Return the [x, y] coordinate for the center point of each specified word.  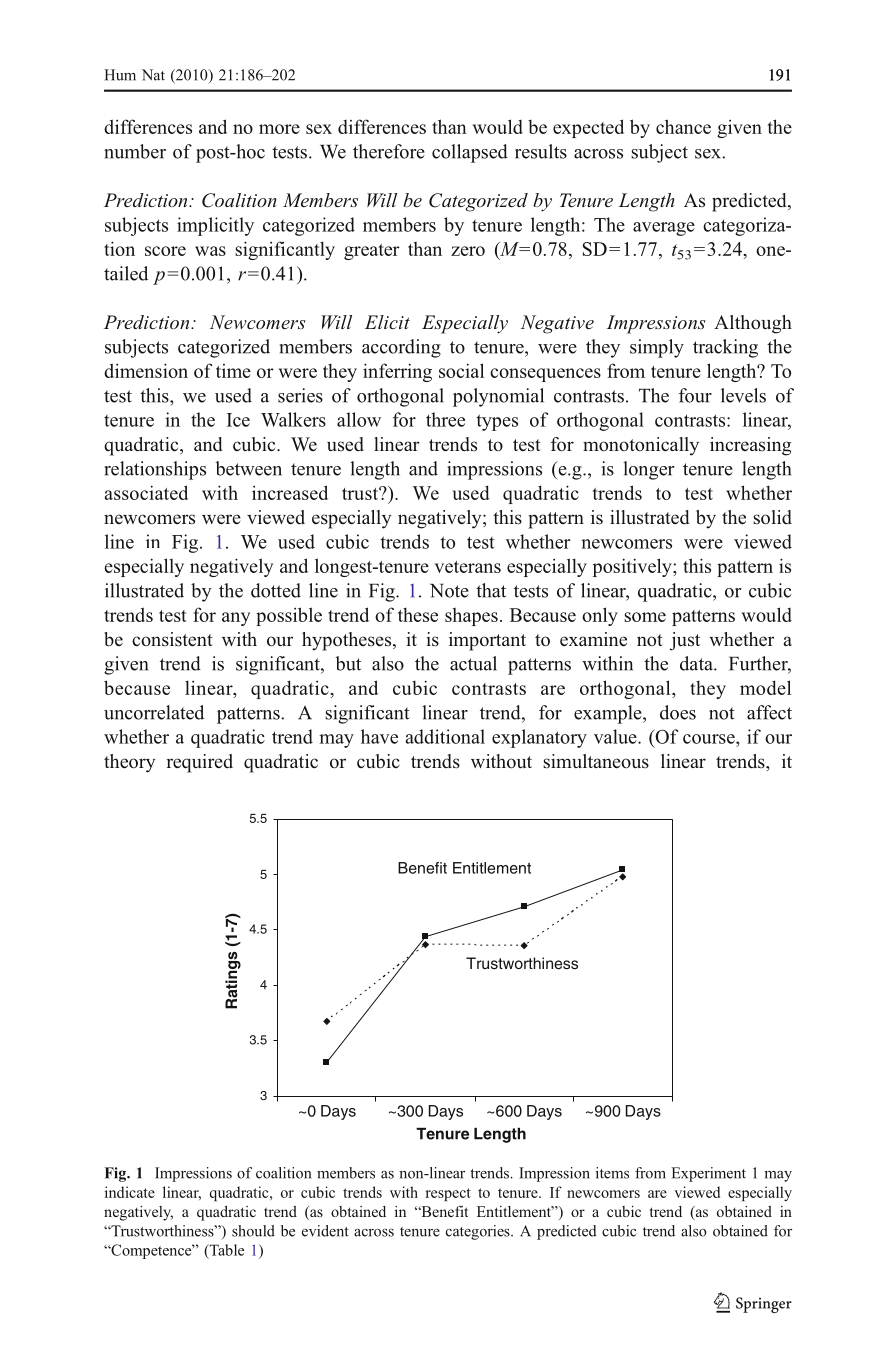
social [461, 370]
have [379, 736]
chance [683, 126]
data [697, 663]
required [199, 763]
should [253, 1231]
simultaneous [596, 761]
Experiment [708, 1174]
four [695, 395]
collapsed [470, 153]
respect [448, 1195]
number [135, 151]
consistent [172, 639]
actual [473, 663]
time [233, 371]
